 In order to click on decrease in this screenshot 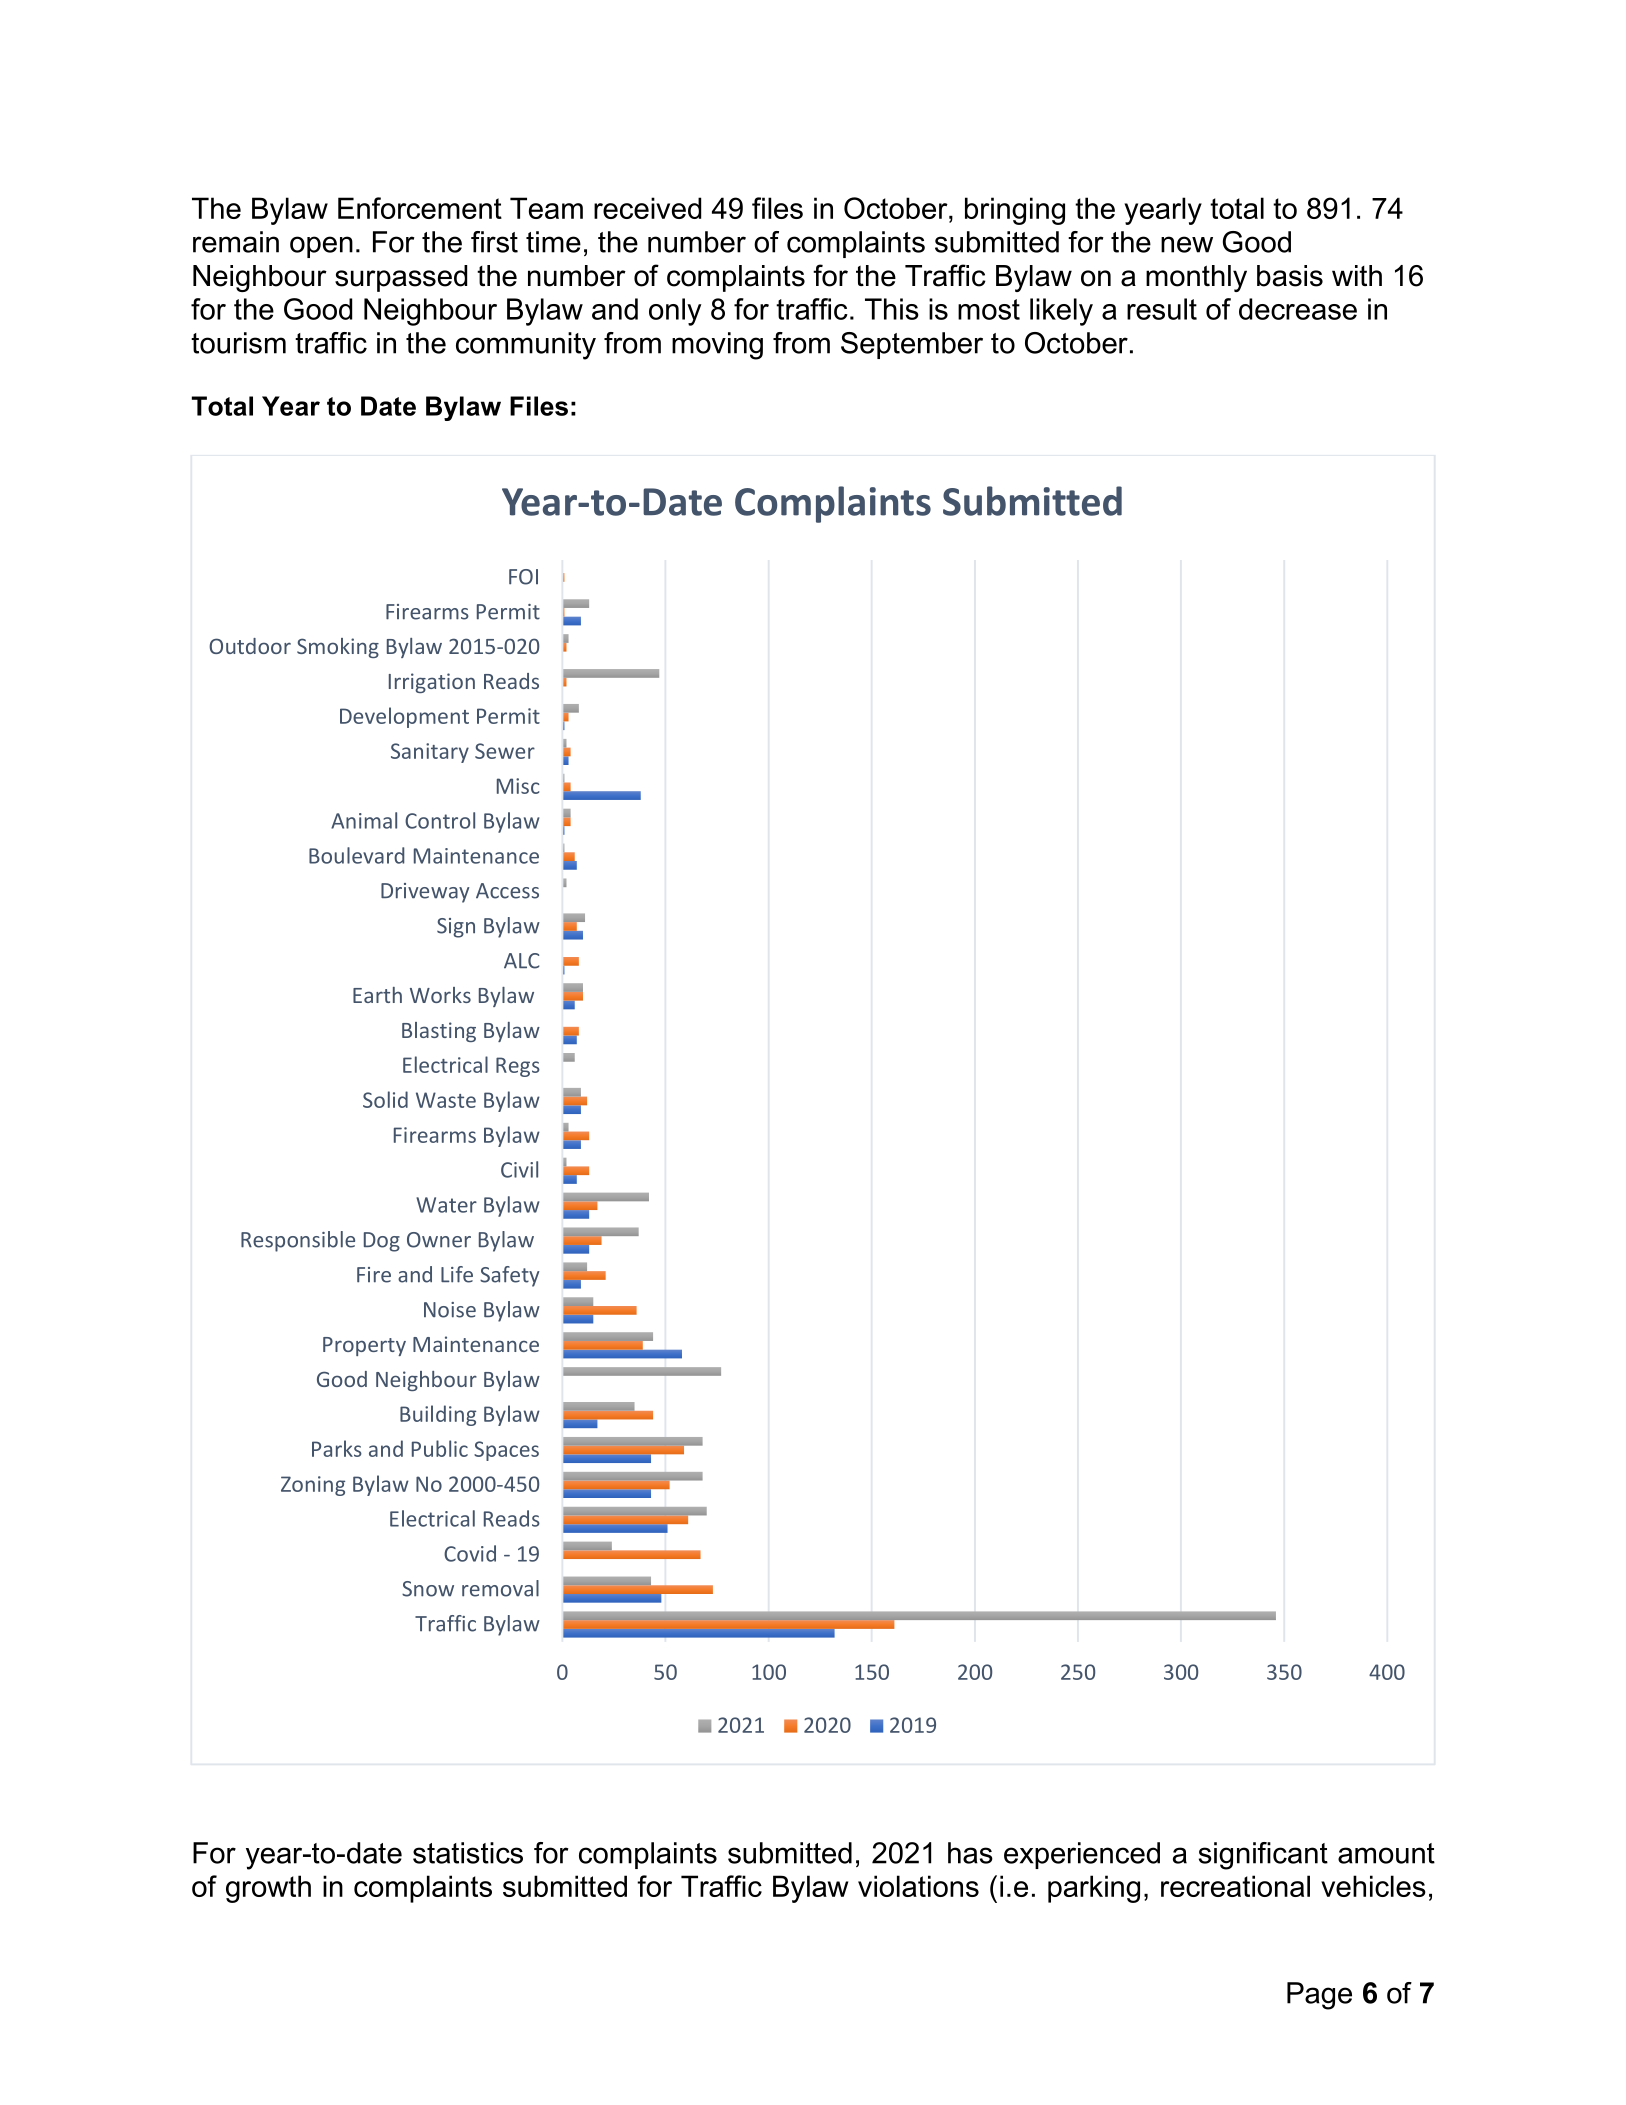, I will do `click(1298, 309)`.
